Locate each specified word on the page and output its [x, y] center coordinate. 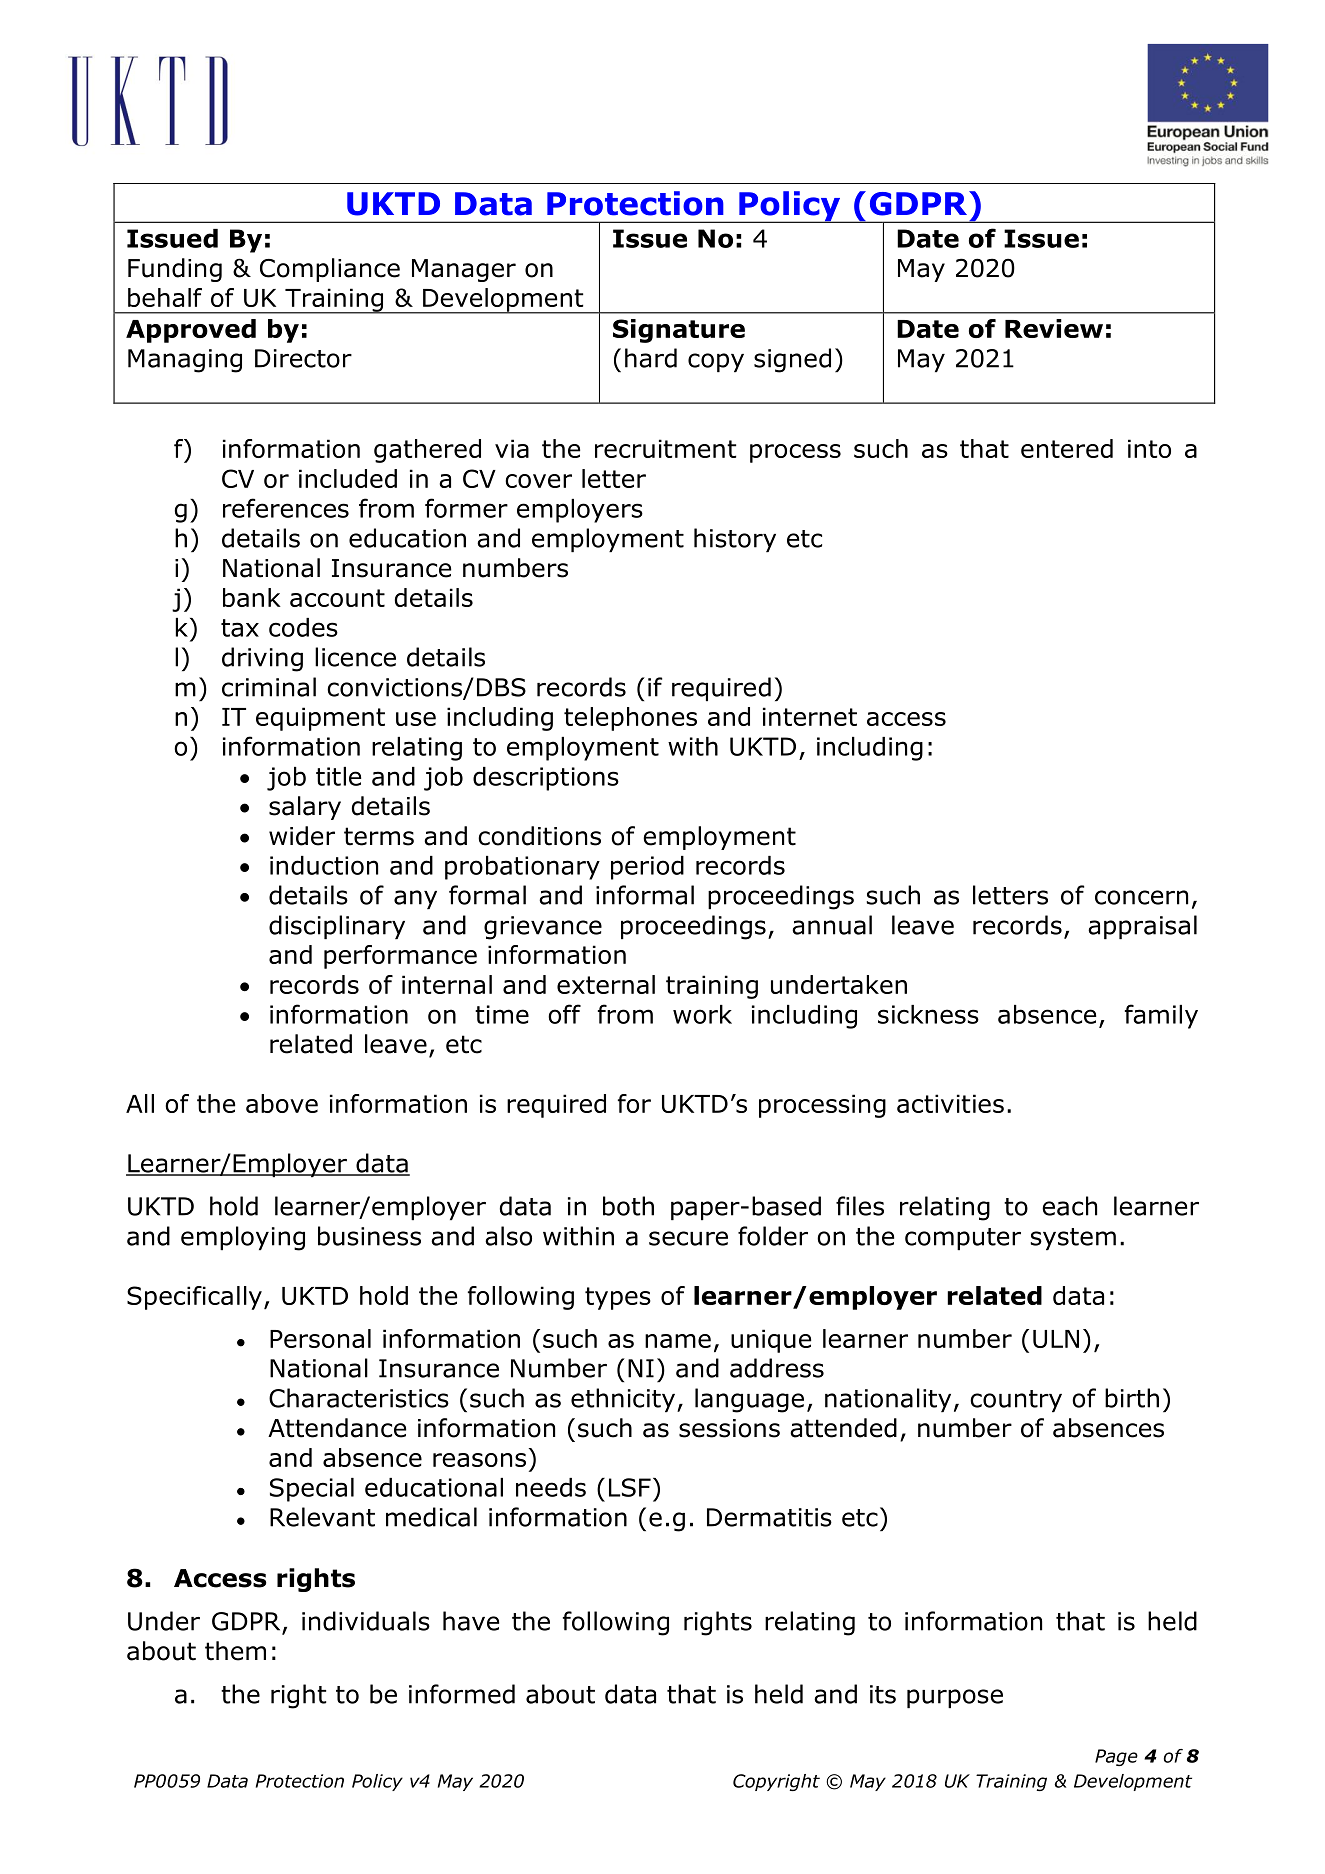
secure [688, 1238]
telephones [630, 719]
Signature [679, 331]
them [235, 1651]
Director [303, 358]
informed [462, 1694]
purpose [955, 1698]
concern [1141, 897]
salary [305, 808]
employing [243, 1238]
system [1073, 1239]
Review [1054, 328]
